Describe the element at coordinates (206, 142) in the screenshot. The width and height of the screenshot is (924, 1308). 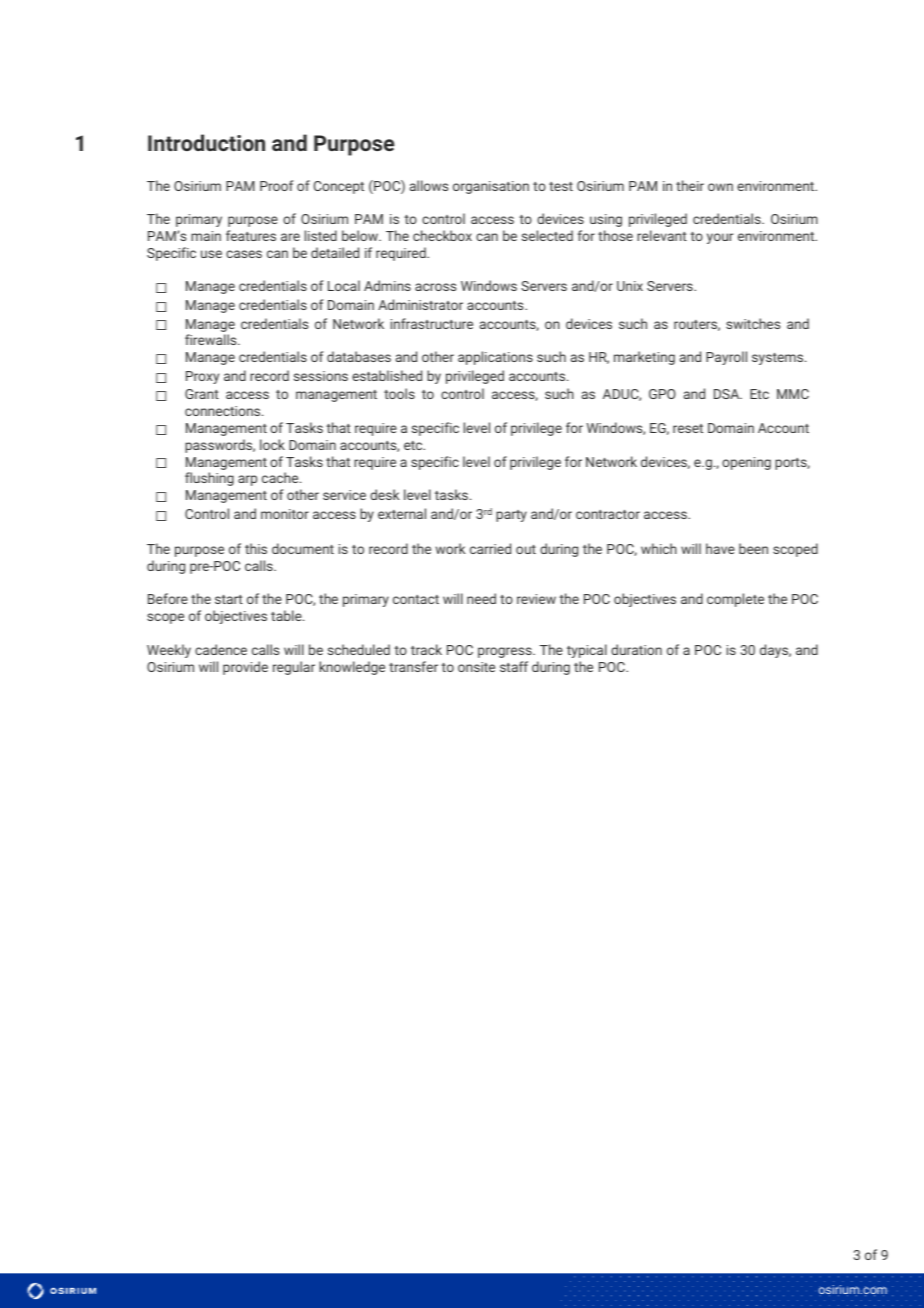
I see `Introduction` at that location.
